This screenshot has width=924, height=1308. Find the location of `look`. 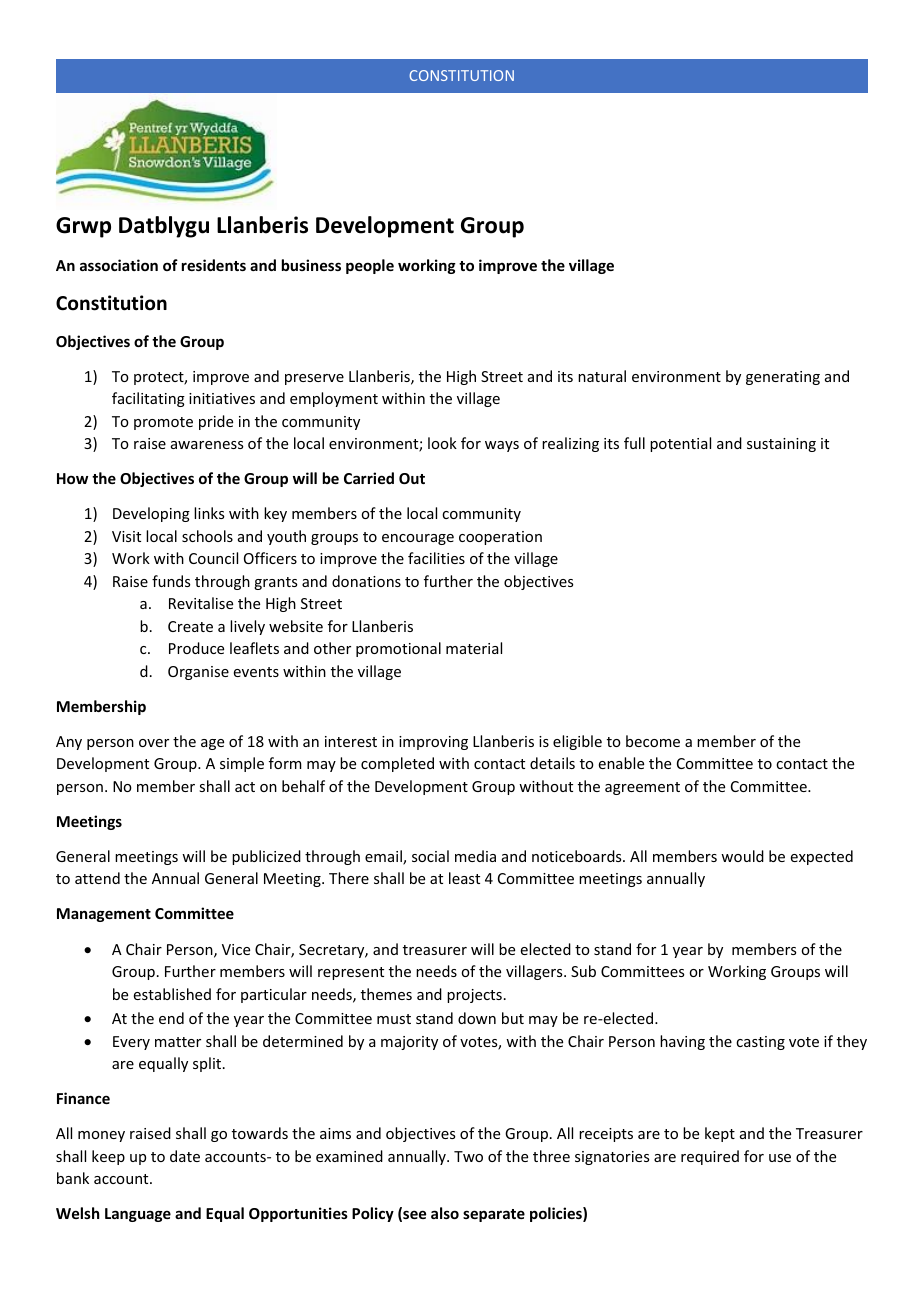

look is located at coordinates (442, 443).
